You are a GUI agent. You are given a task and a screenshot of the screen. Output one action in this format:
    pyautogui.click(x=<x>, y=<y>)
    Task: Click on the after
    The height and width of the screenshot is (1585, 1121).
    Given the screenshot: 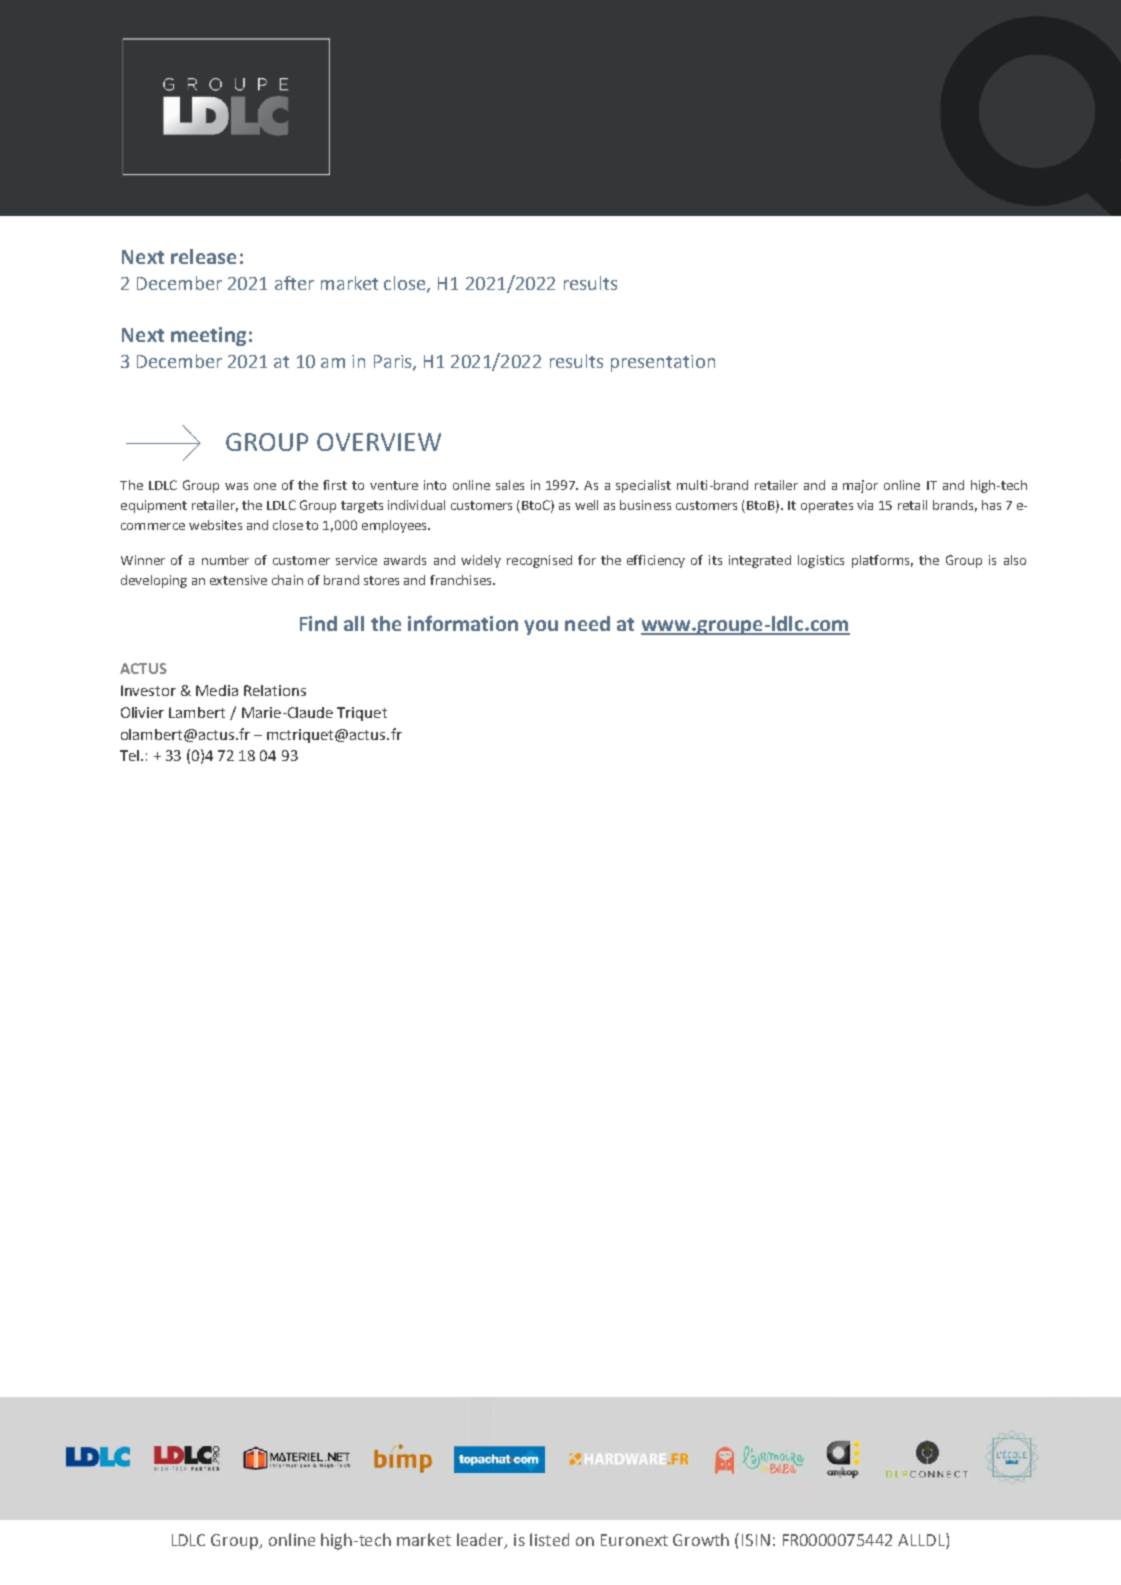 What is the action you would take?
    pyautogui.click(x=294, y=283)
